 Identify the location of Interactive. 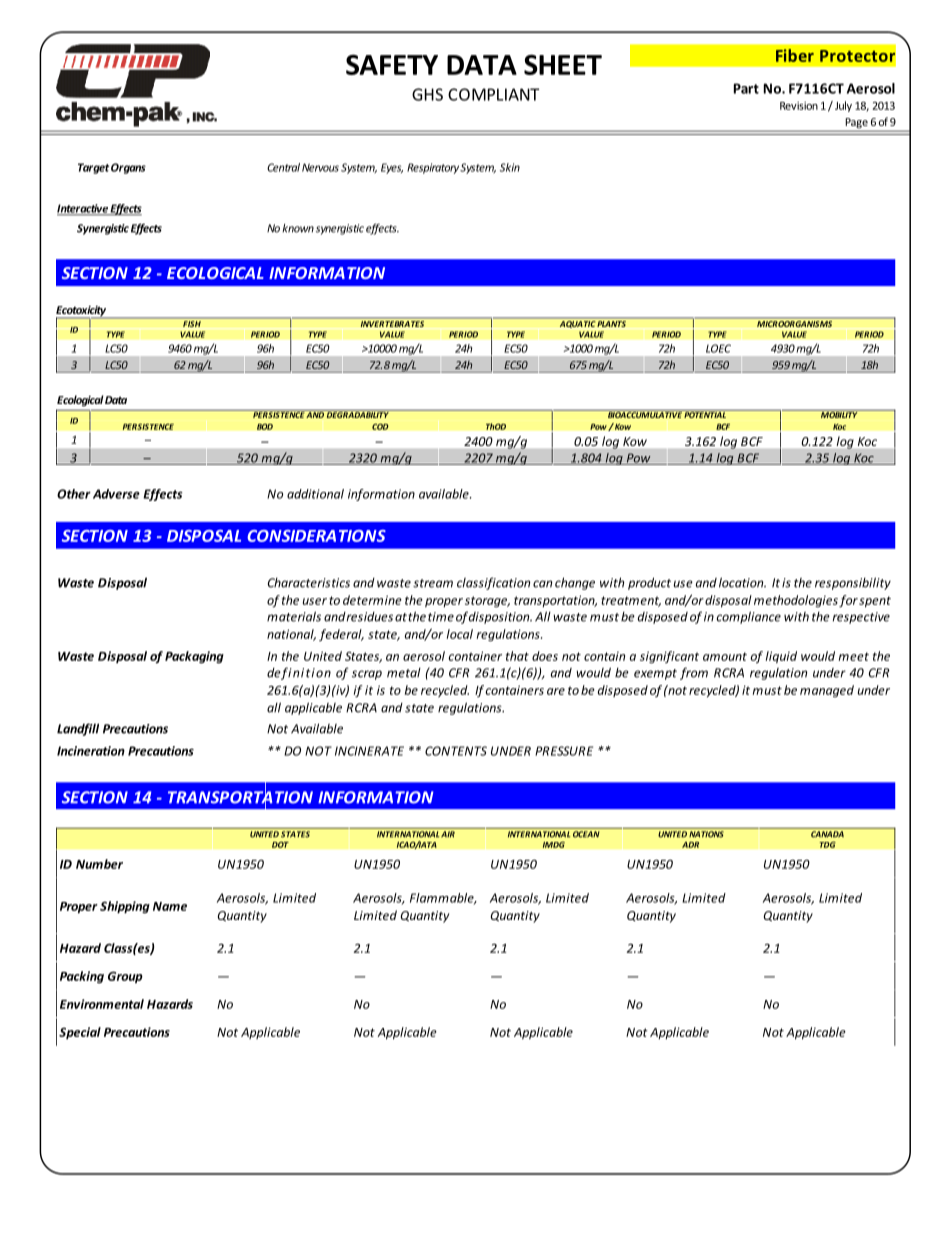
(83, 209).
